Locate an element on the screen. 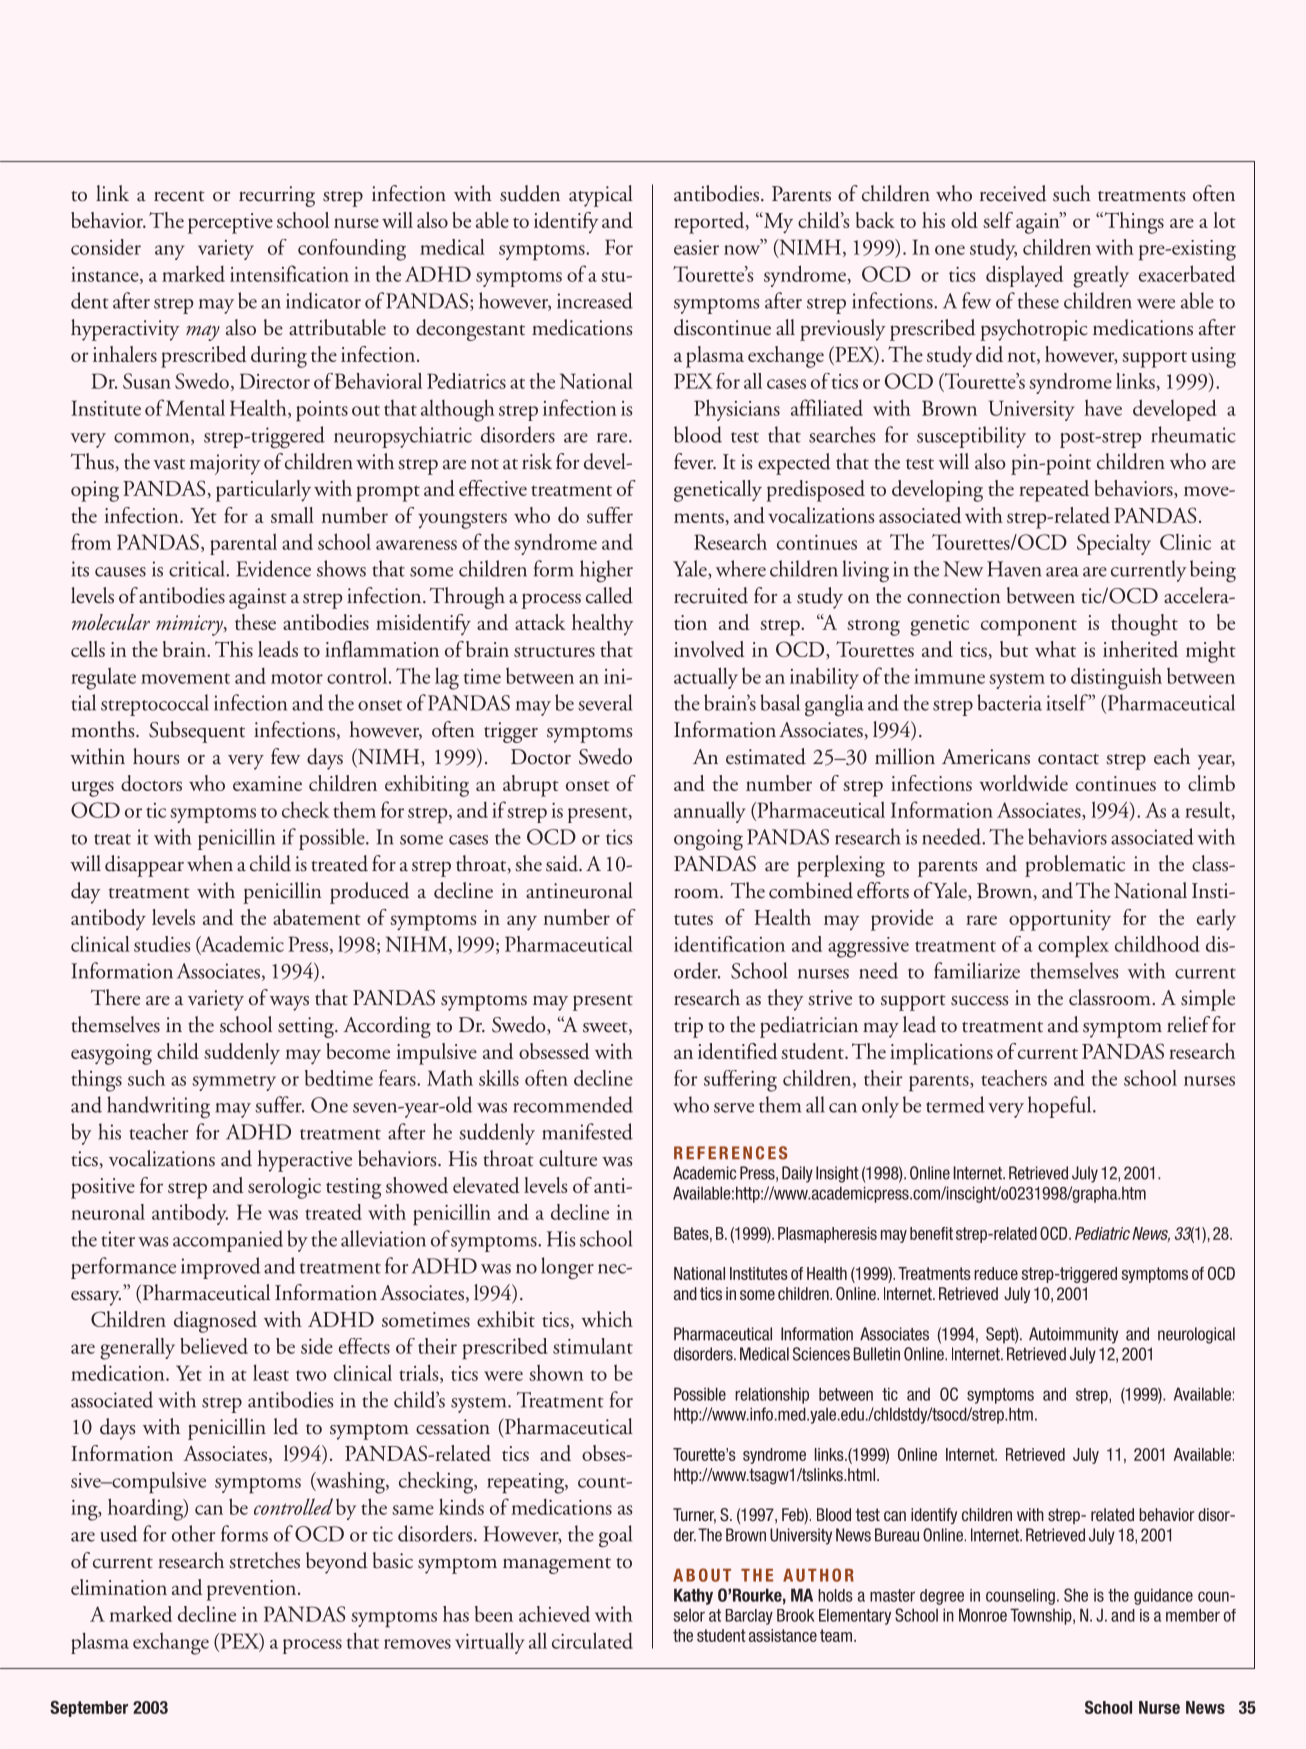  contact is located at coordinates (1068, 759).
